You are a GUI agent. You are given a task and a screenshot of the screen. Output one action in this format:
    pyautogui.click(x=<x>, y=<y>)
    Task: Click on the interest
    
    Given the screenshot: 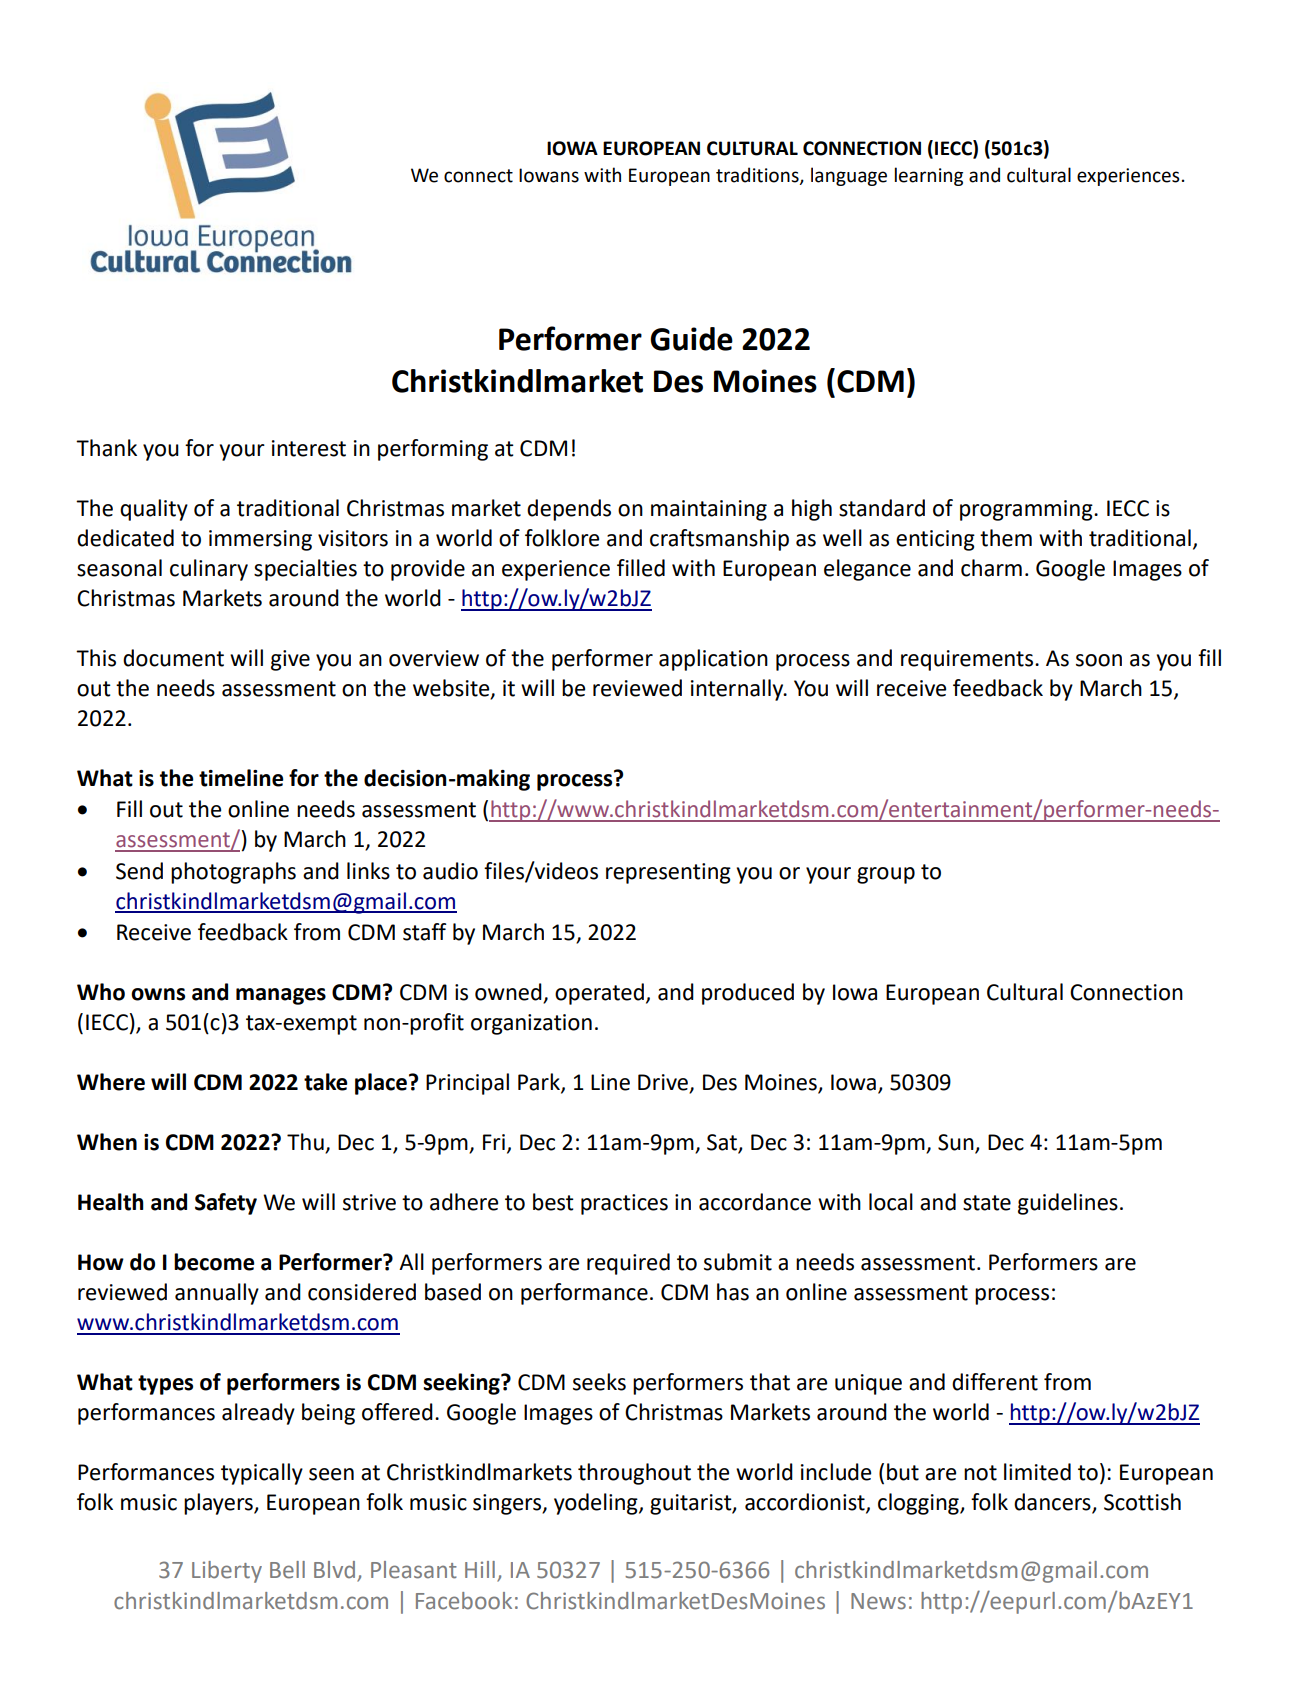 What is the action you would take?
    pyautogui.click(x=309, y=448)
